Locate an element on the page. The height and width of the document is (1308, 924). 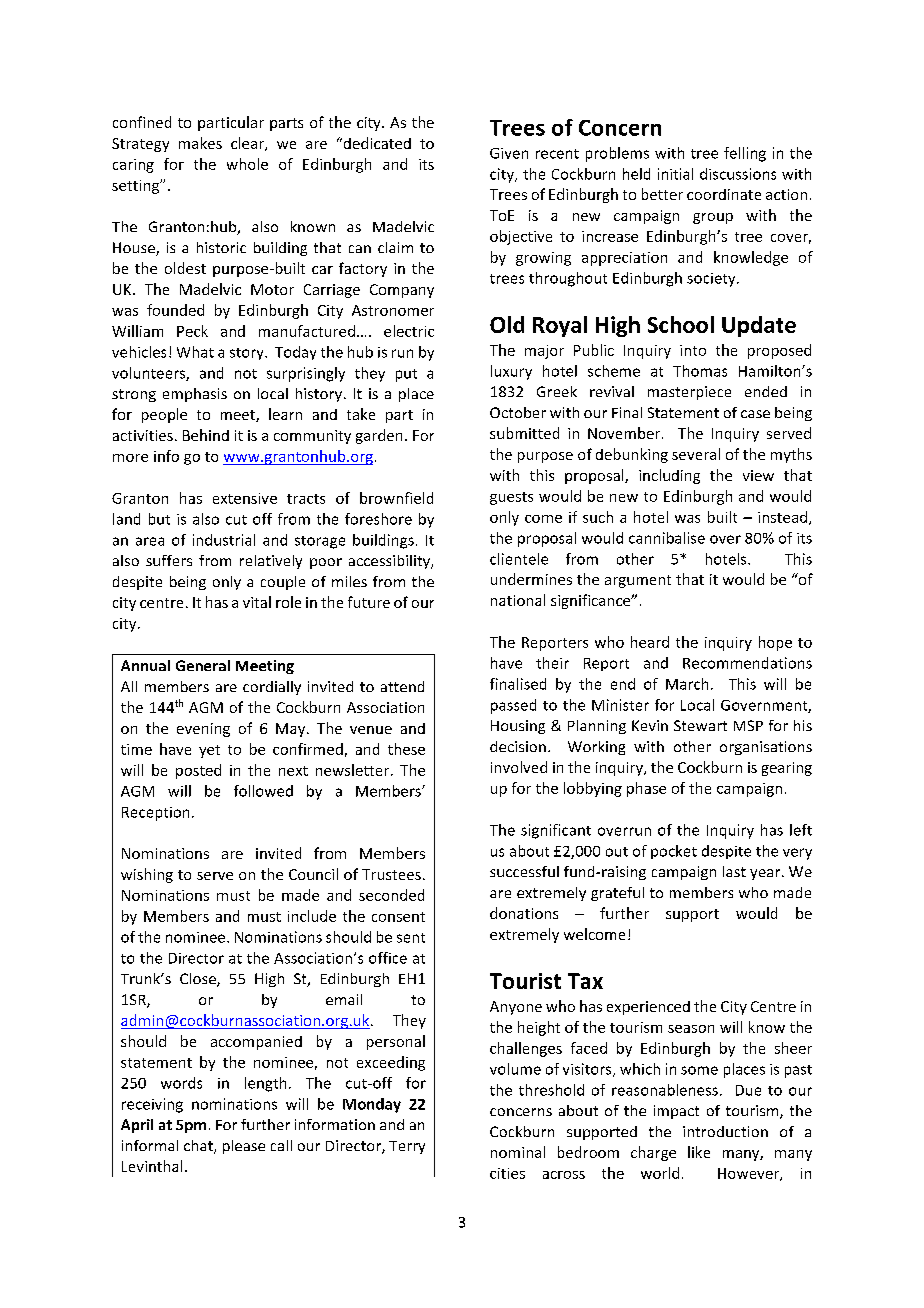
nominal is located at coordinates (518, 1152).
